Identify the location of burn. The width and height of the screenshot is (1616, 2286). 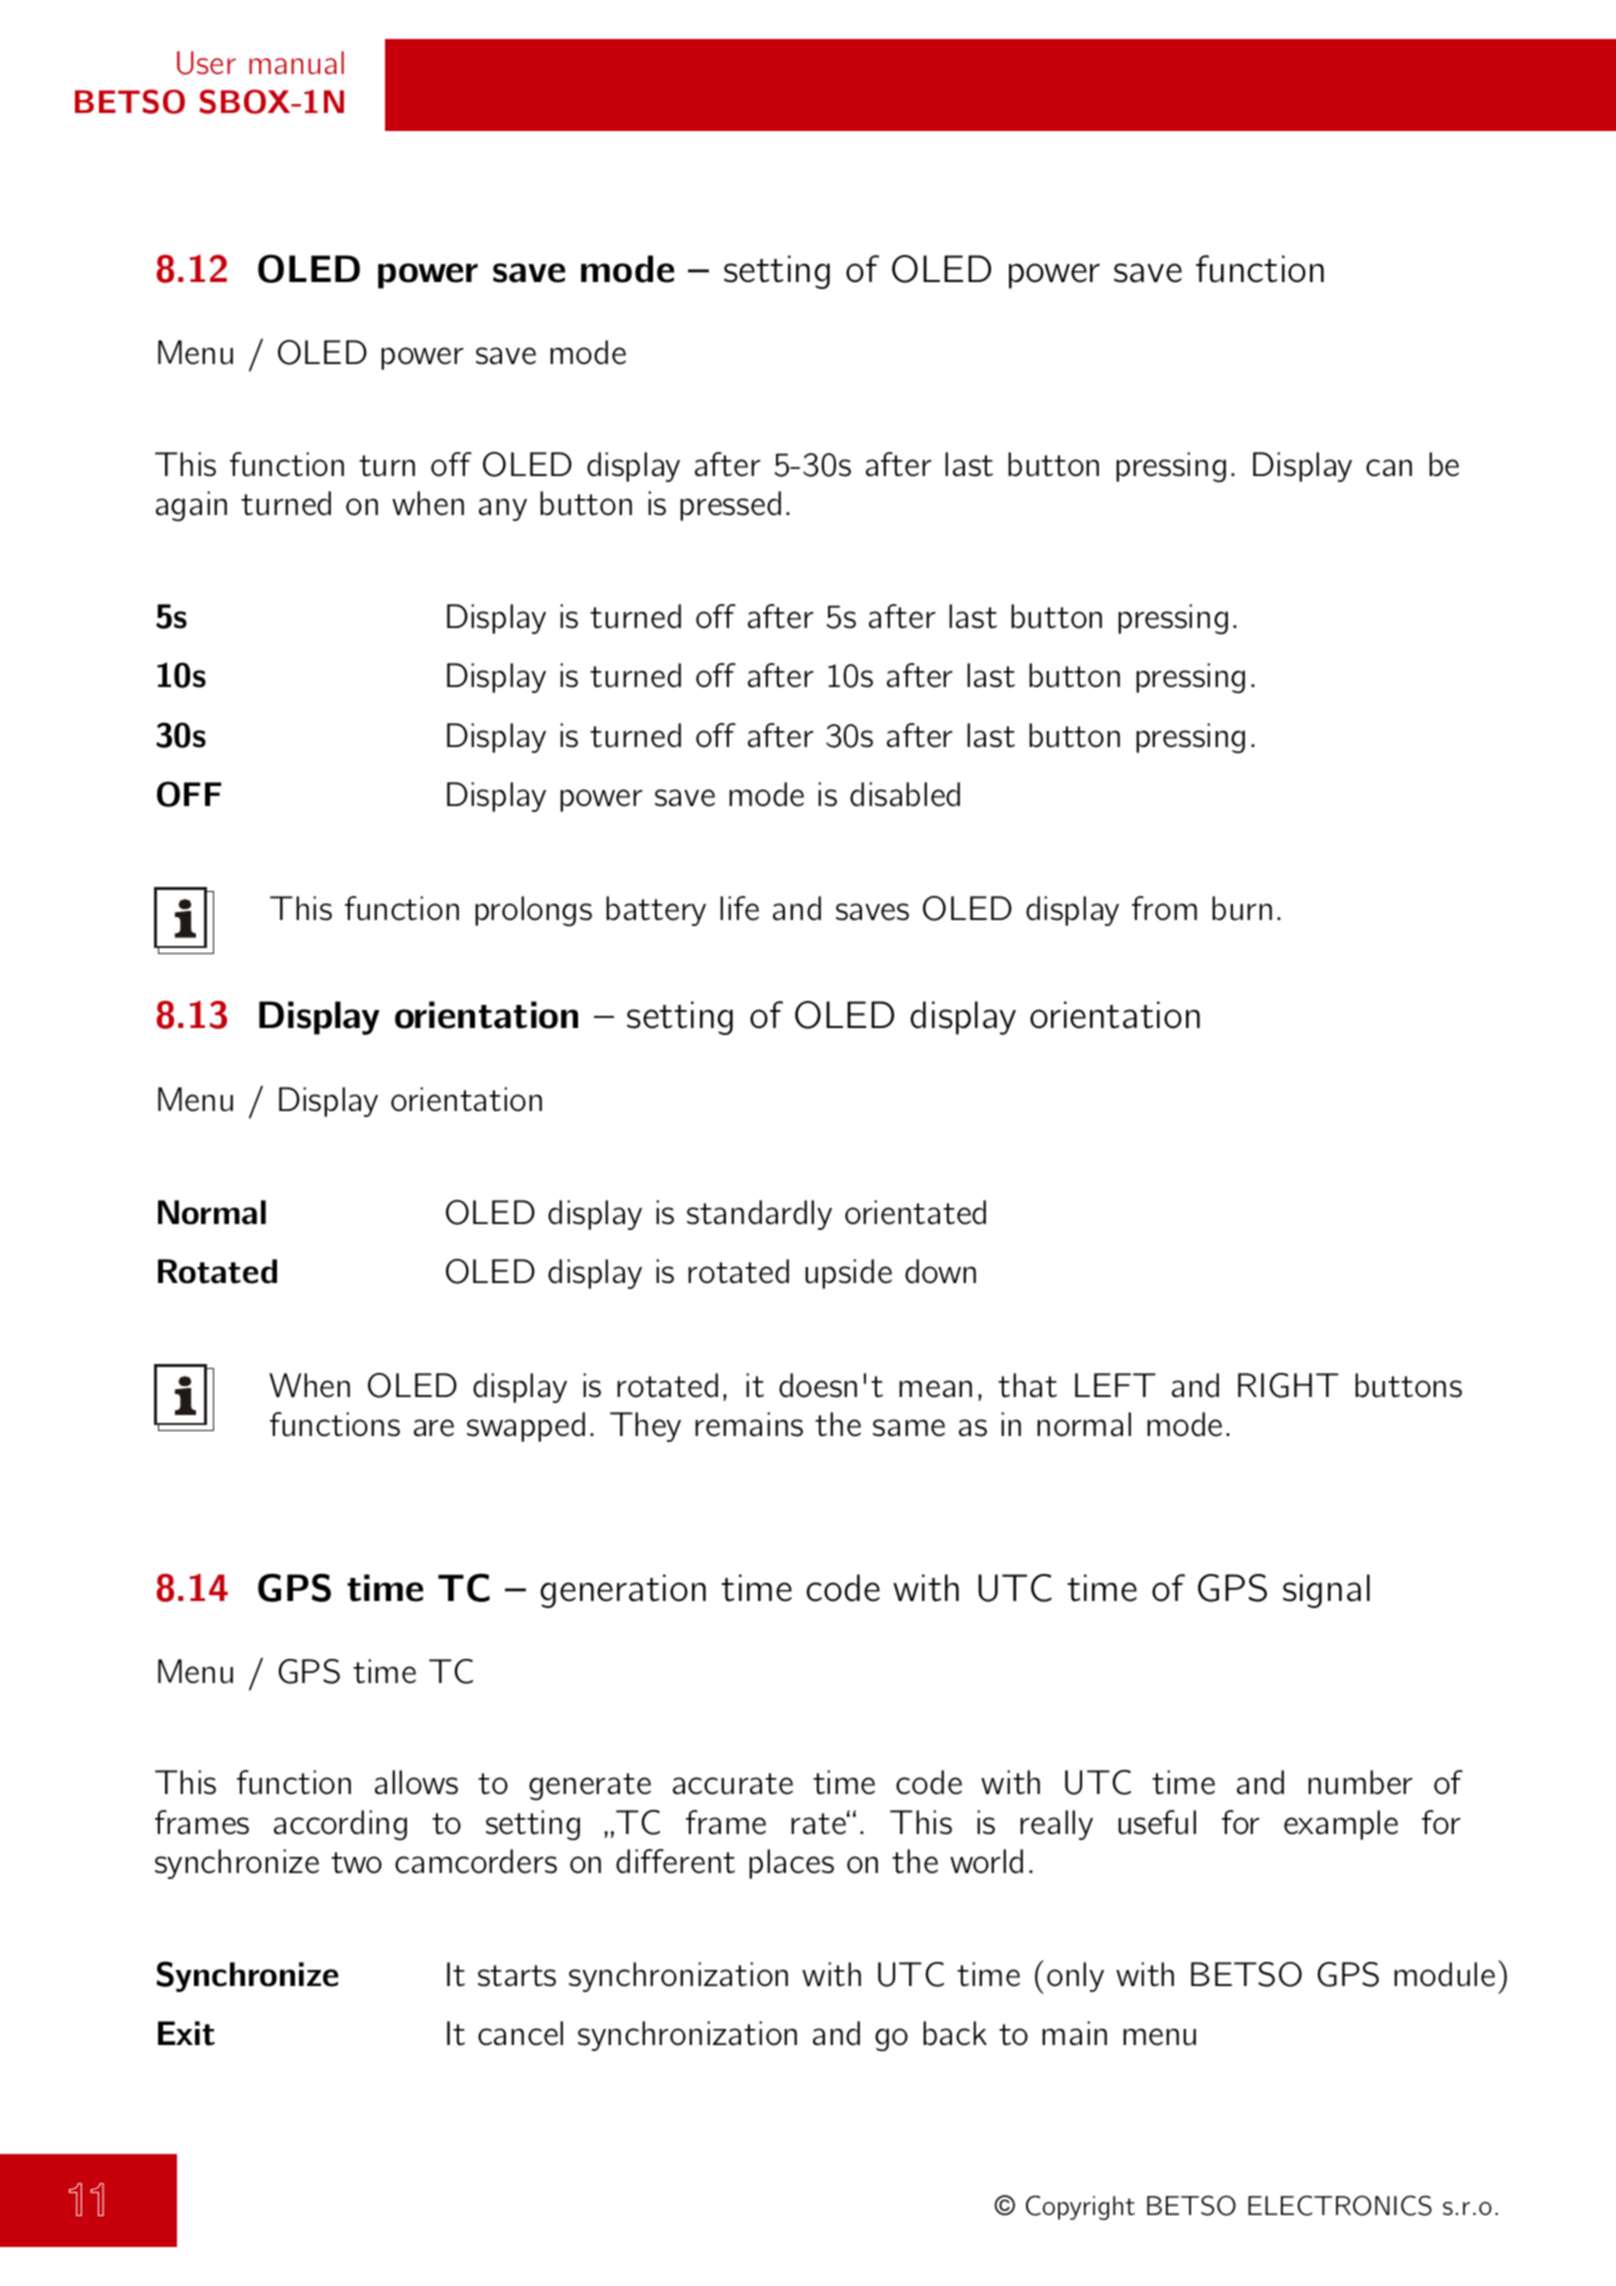
(1242, 908).
